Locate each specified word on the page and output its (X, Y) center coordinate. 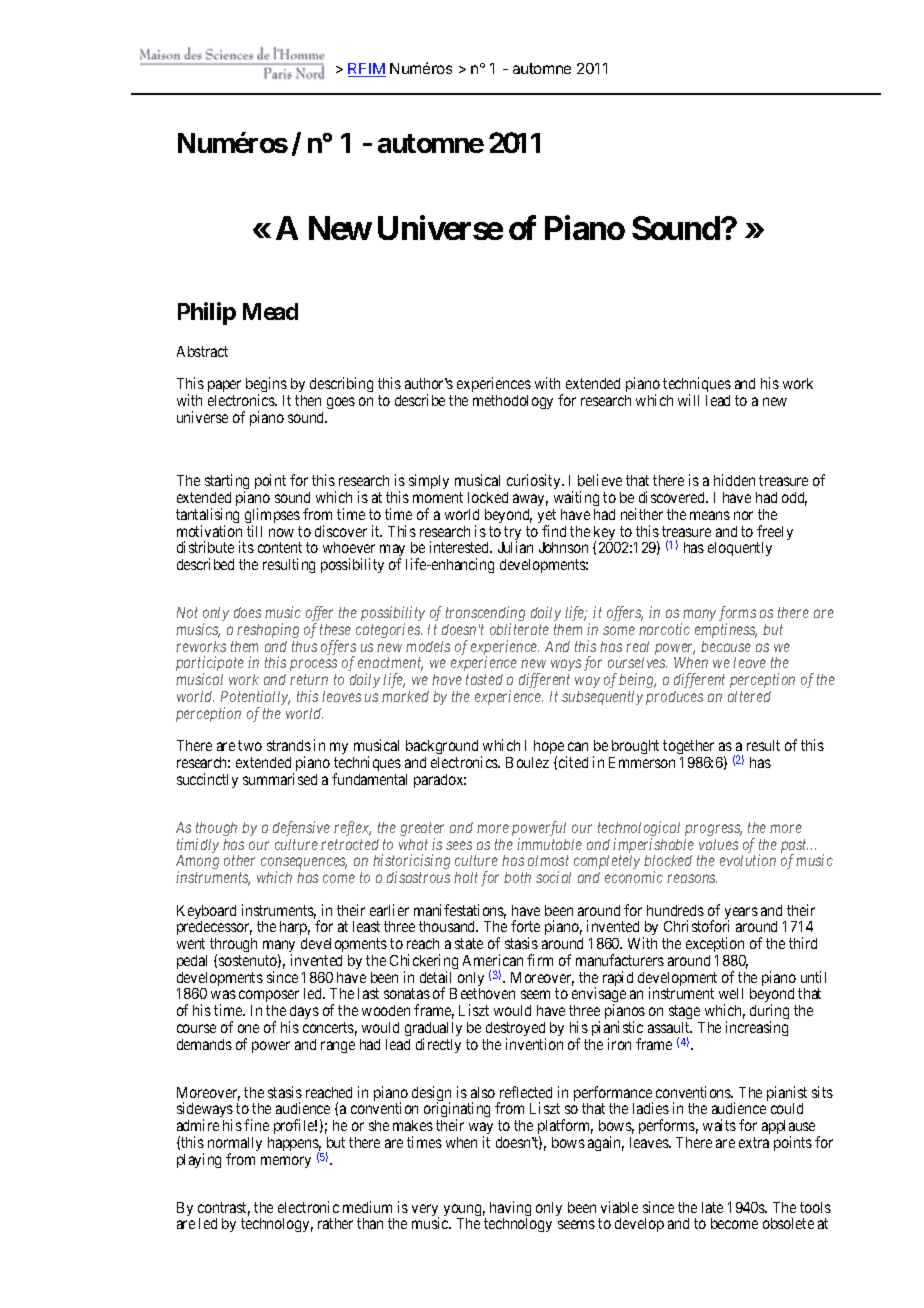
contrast (224, 1209)
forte (525, 926)
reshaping (268, 630)
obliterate (519, 629)
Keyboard (206, 913)
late (712, 1207)
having (510, 1210)
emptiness (726, 630)
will (688, 400)
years (741, 914)
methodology (513, 402)
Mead (270, 311)
